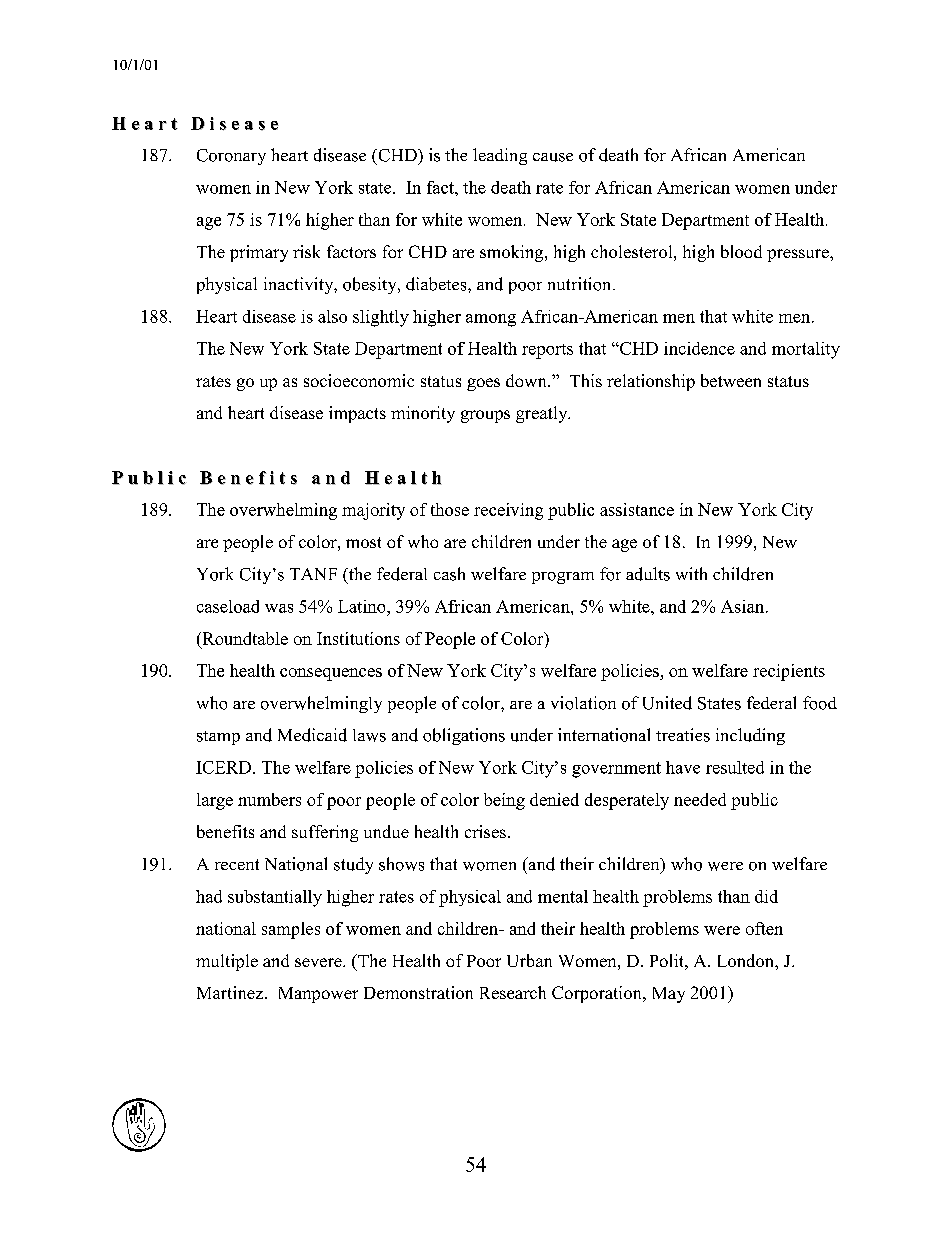  What do you see at coordinates (332, 316) in the screenshot?
I see `also` at bounding box center [332, 316].
